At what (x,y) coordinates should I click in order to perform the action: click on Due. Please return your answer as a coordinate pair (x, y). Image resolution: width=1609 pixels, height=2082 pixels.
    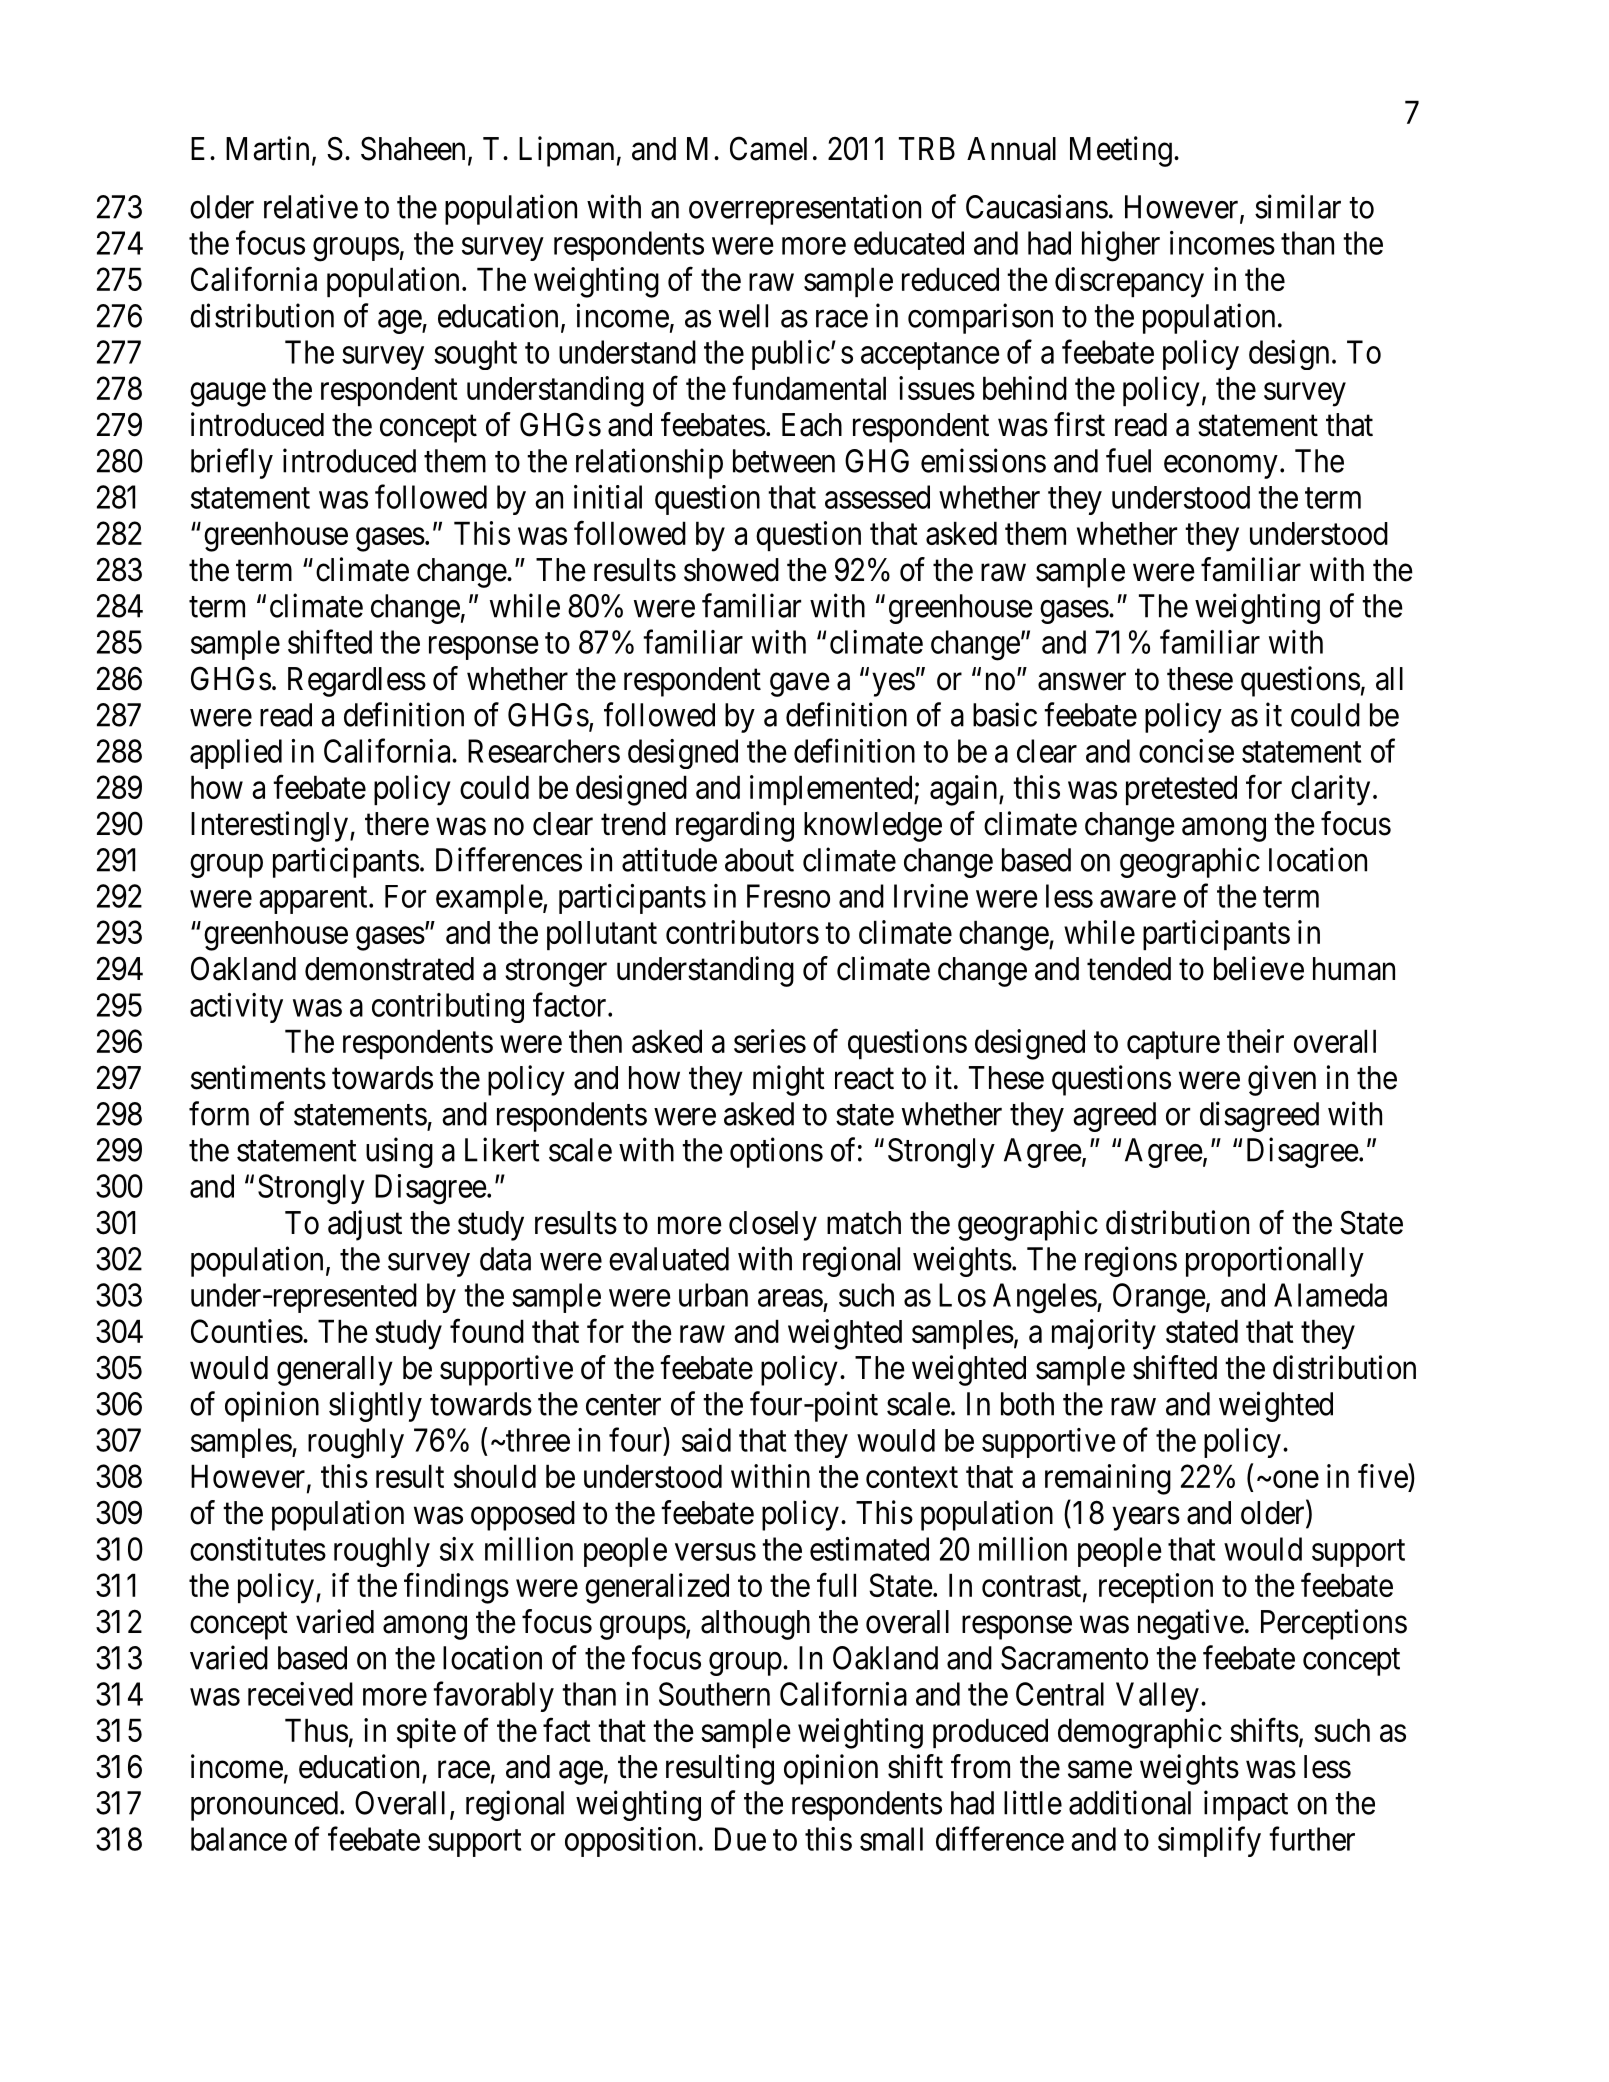
    Looking at the image, I should click on (740, 1839).
